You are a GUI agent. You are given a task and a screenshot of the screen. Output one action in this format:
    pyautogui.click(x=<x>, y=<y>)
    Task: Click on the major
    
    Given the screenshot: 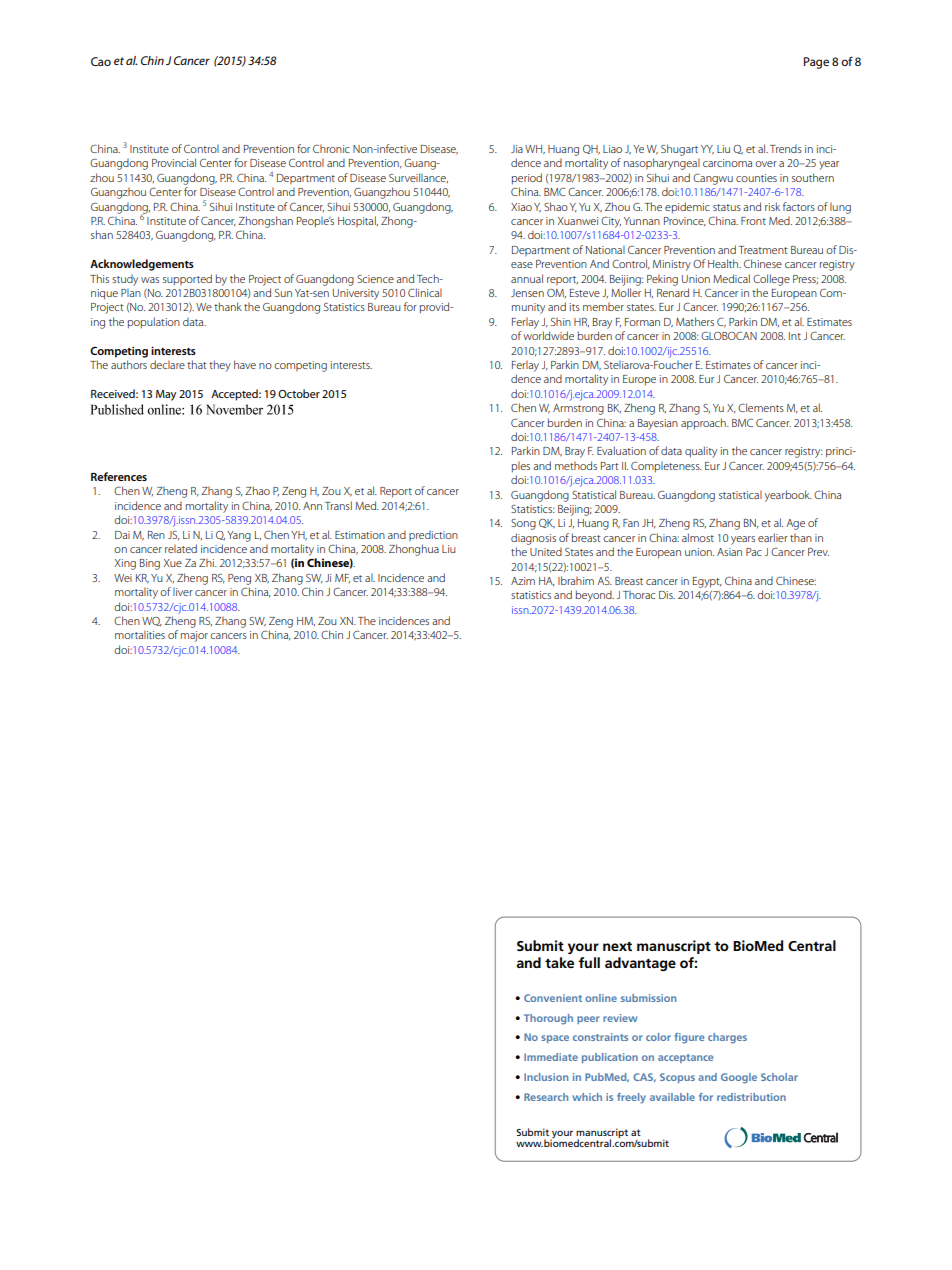 What is the action you would take?
    pyautogui.click(x=194, y=636)
